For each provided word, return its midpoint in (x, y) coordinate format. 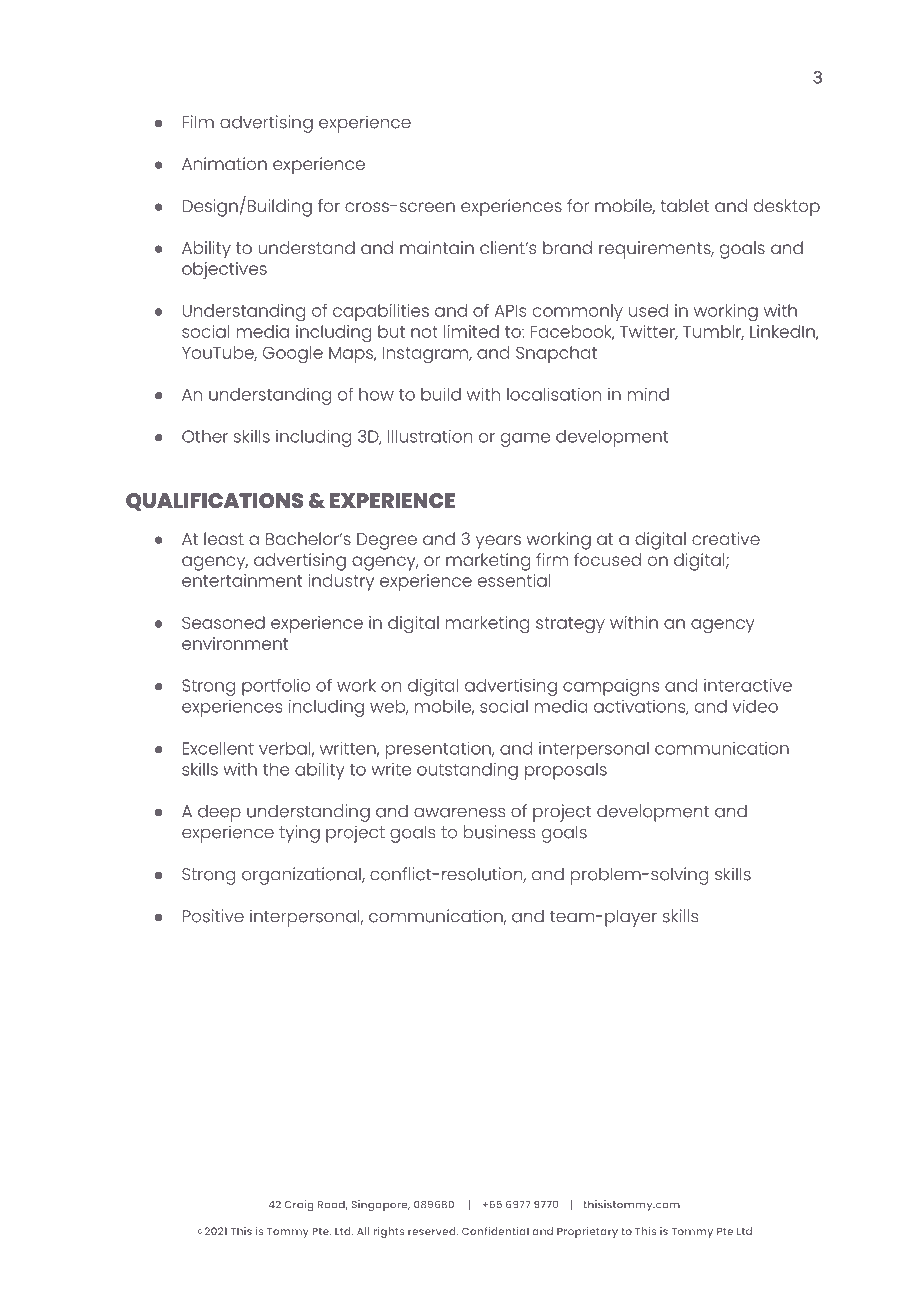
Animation (224, 163)
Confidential (495, 1231)
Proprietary (587, 1232)
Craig (299, 1206)
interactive (748, 685)
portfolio (276, 687)
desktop (787, 208)
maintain (437, 247)
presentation (439, 750)
